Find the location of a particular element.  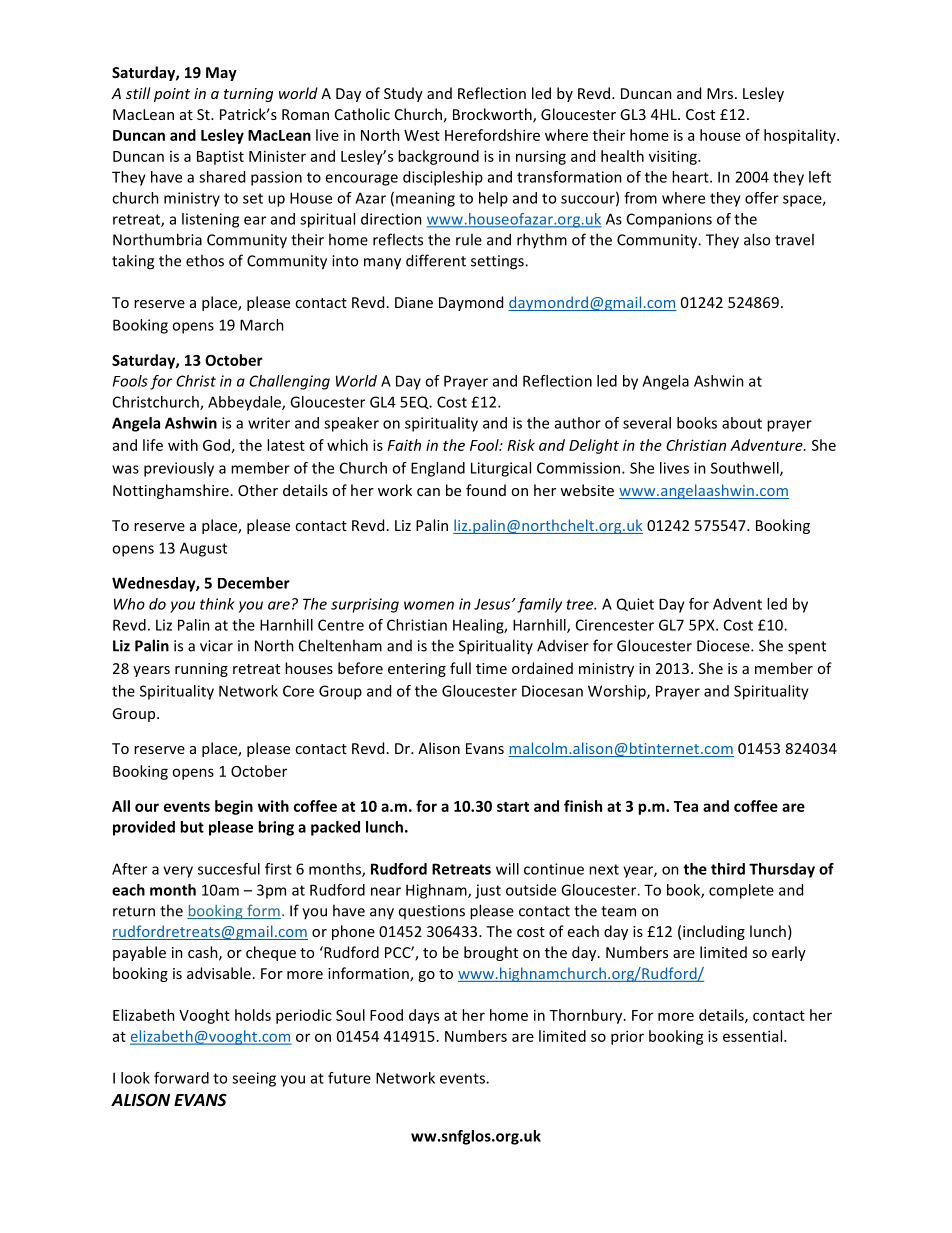

point is located at coordinates (172, 95).
